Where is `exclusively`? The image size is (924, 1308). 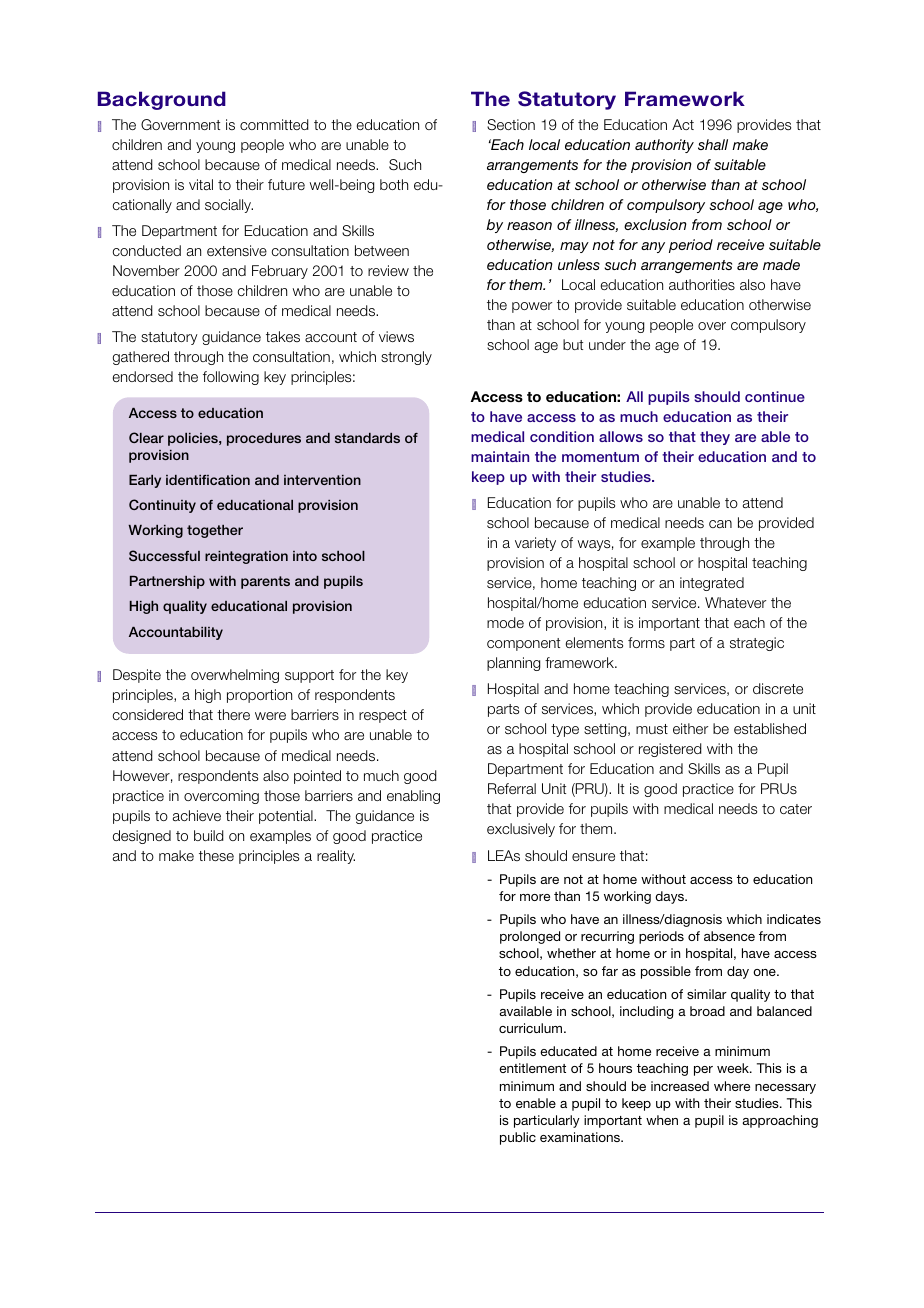 exclusively is located at coordinates (521, 830).
